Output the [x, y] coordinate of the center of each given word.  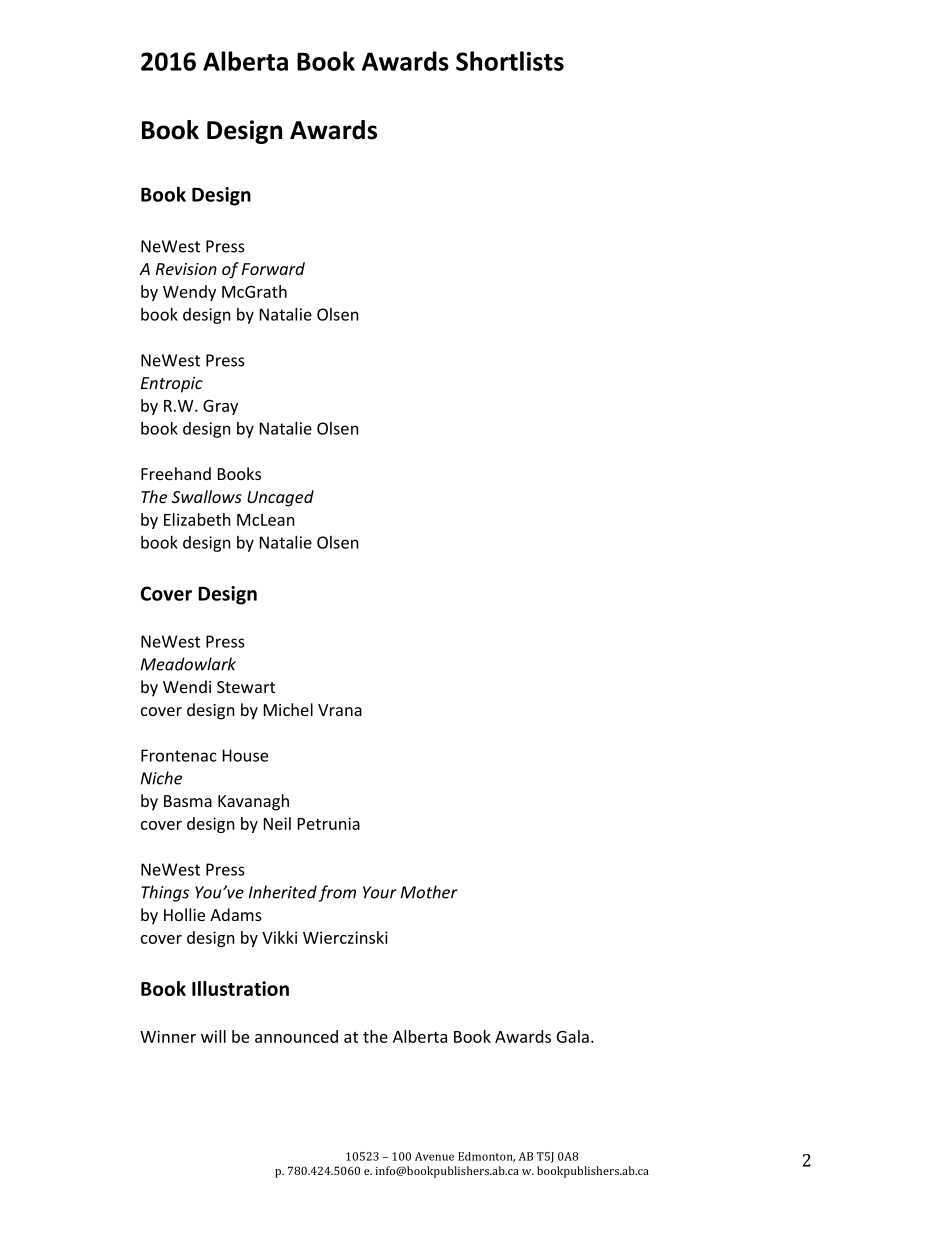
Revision [186, 269]
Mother [429, 892]
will [213, 1036]
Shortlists [510, 61]
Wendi [187, 686]
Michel [288, 709]
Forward [273, 268]
